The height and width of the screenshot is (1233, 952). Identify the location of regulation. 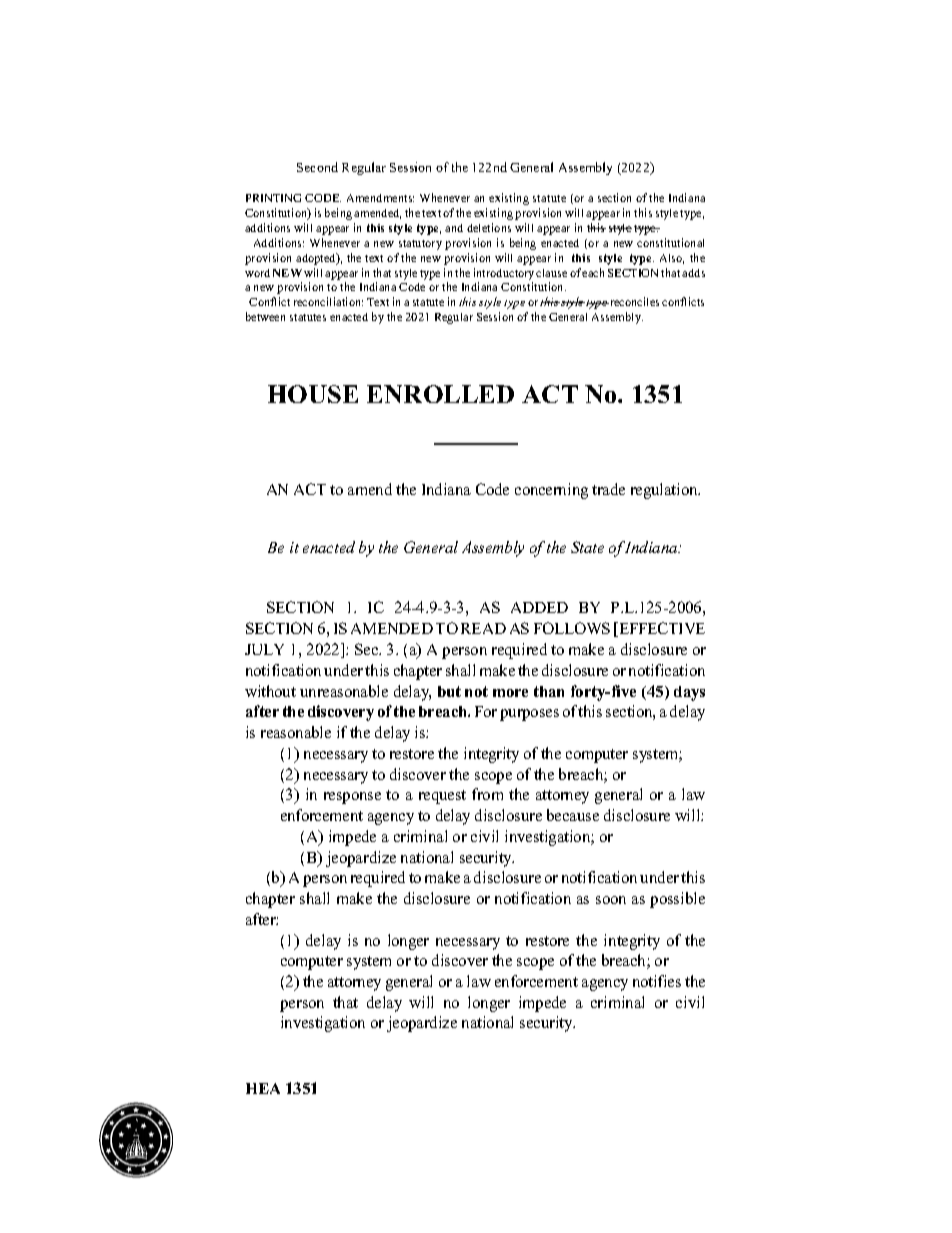
(665, 491).
